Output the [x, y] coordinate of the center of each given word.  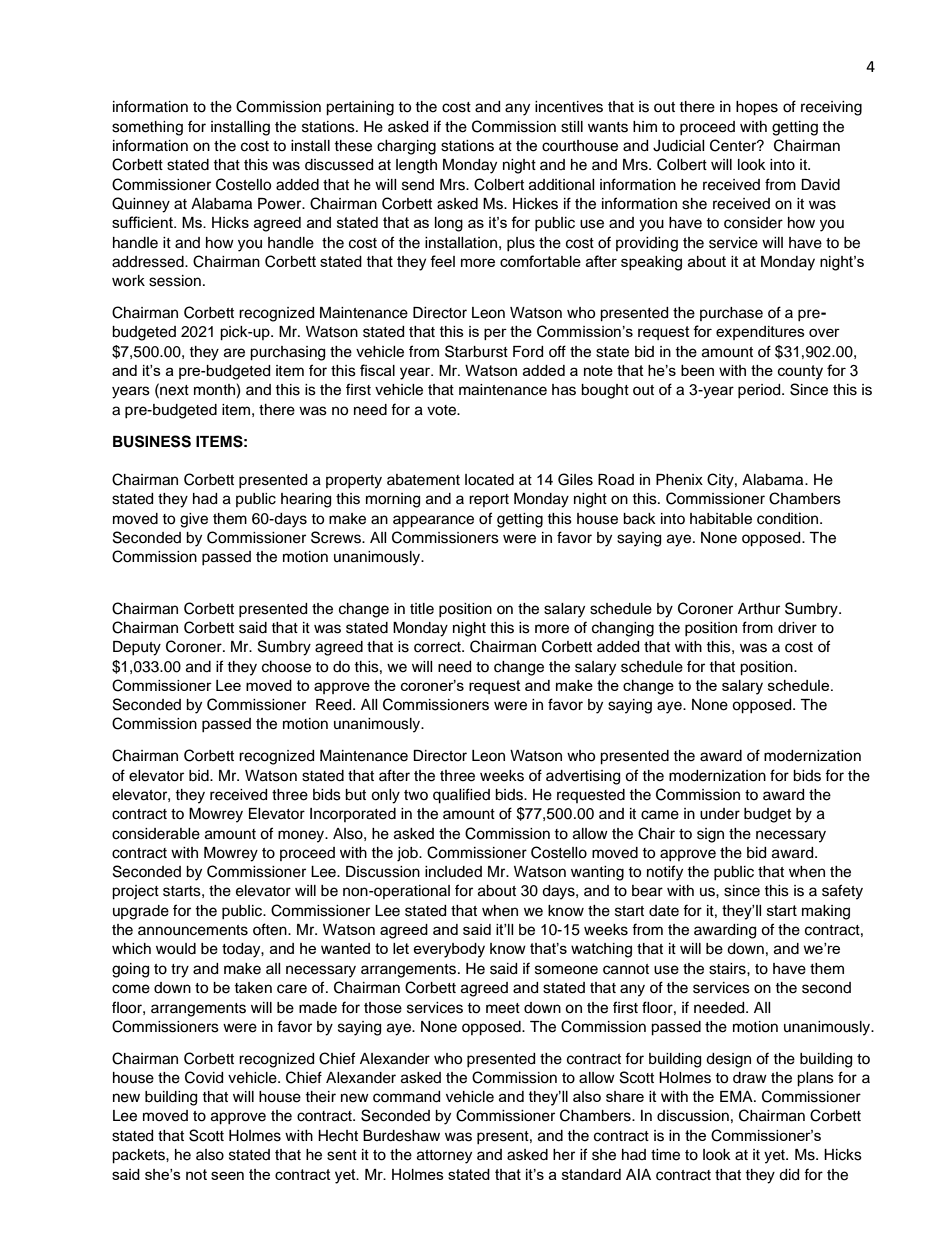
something [147, 128]
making [826, 912]
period [760, 391]
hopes [757, 108]
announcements [193, 930]
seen [227, 1175]
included [453, 872]
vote [442, 410]
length [416, 166]
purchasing [287, 353]
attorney [444, 1157]
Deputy [137, 648]
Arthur [759, 609]
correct [438, 647]
